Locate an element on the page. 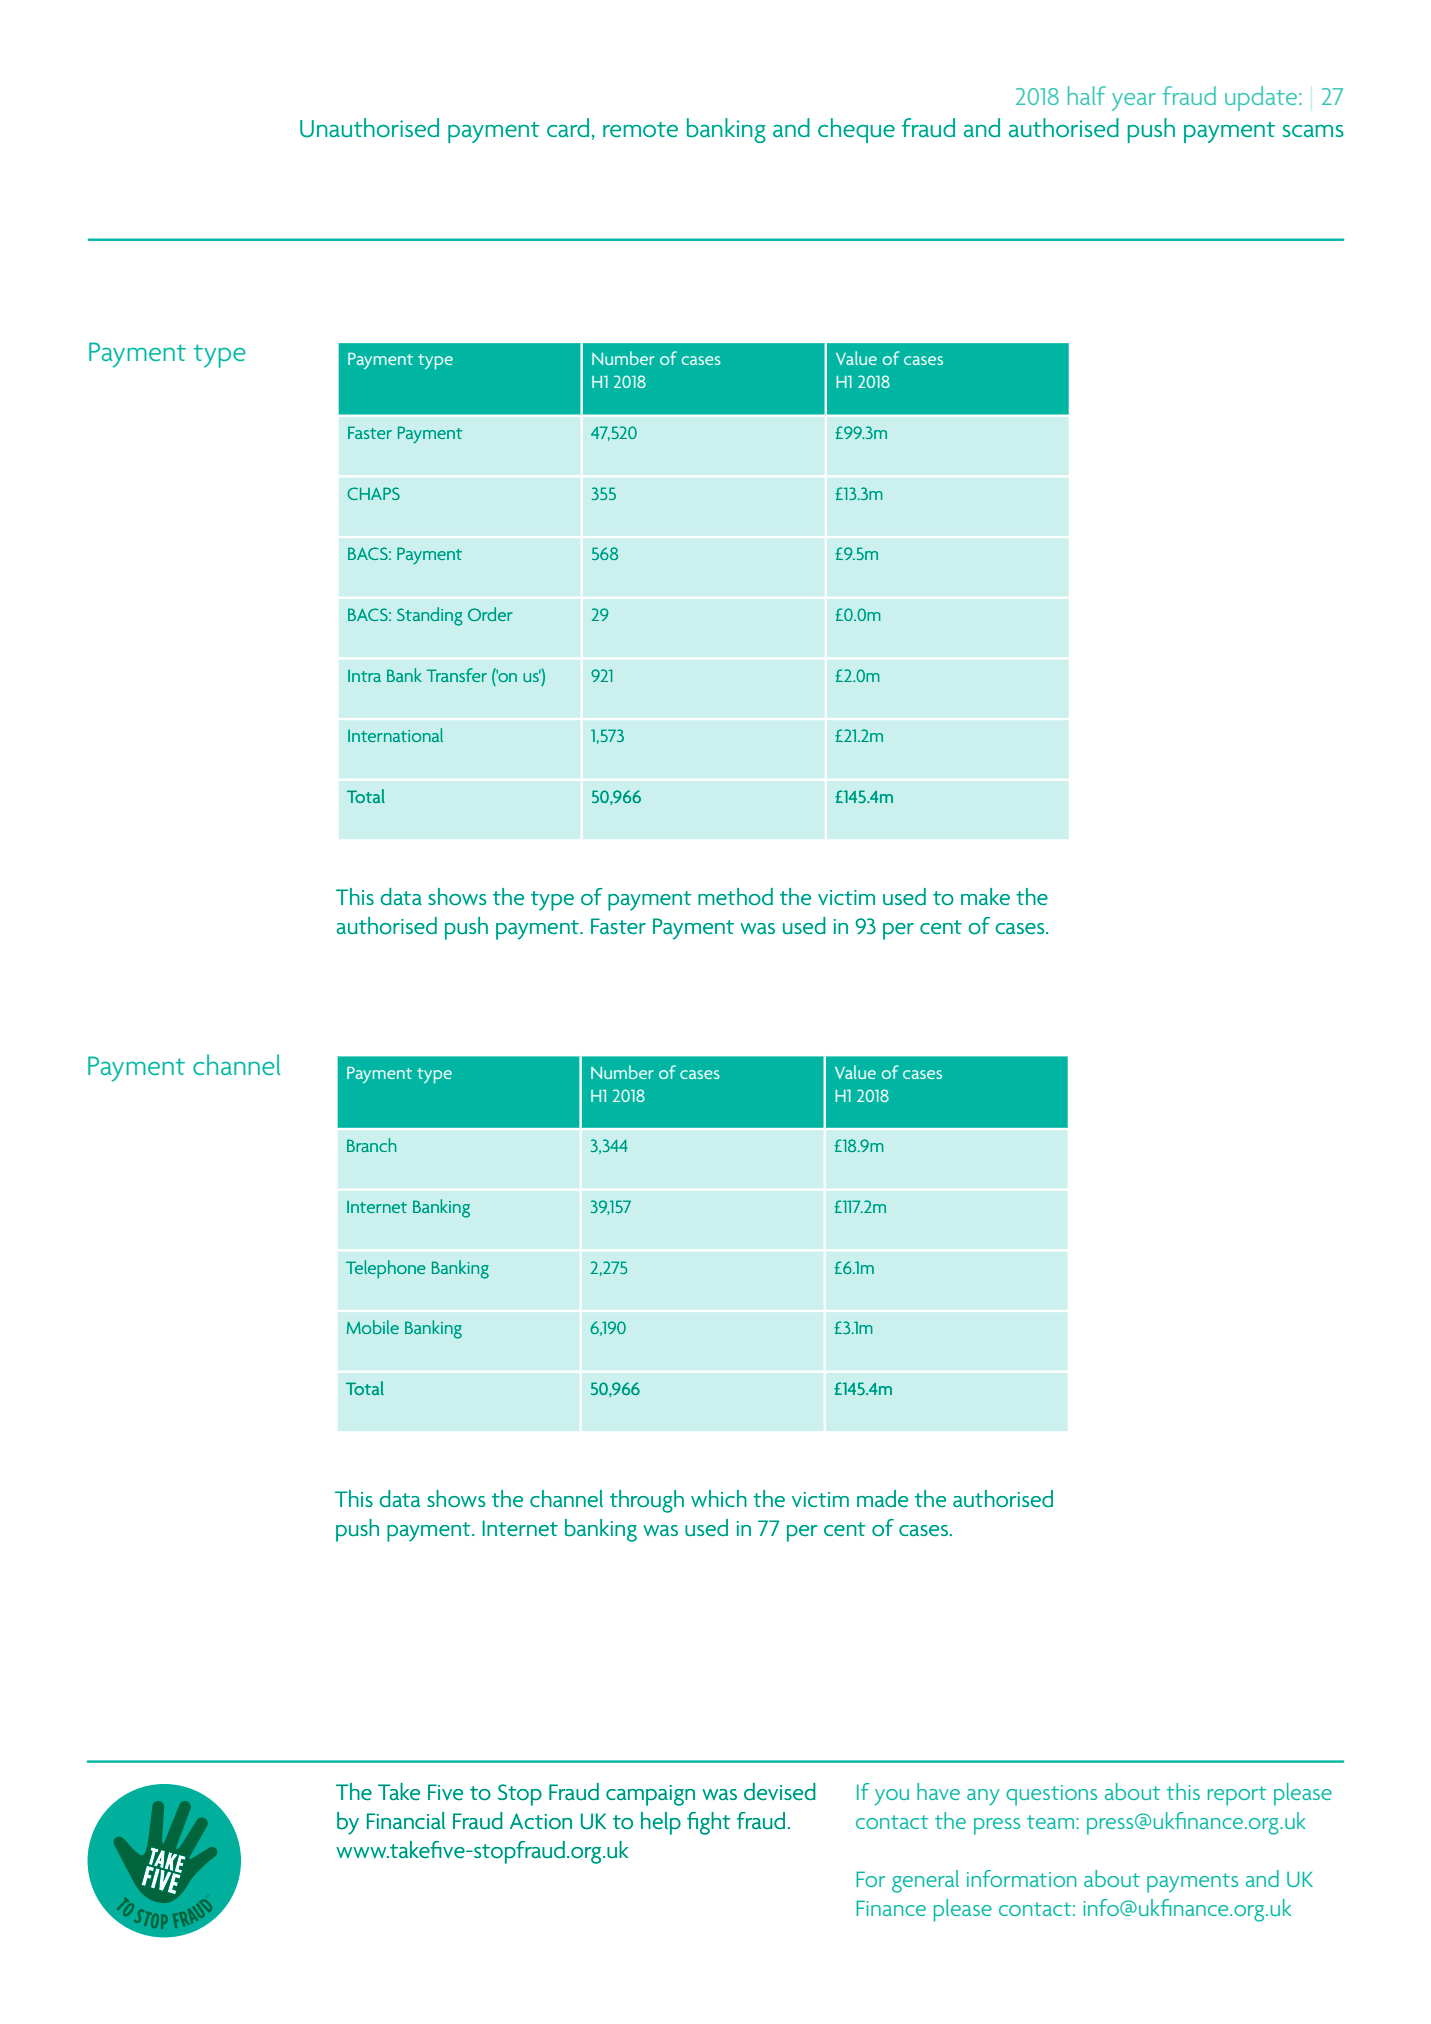 The image size is (1431, 2024). method is located at coordinates (735, 897).
